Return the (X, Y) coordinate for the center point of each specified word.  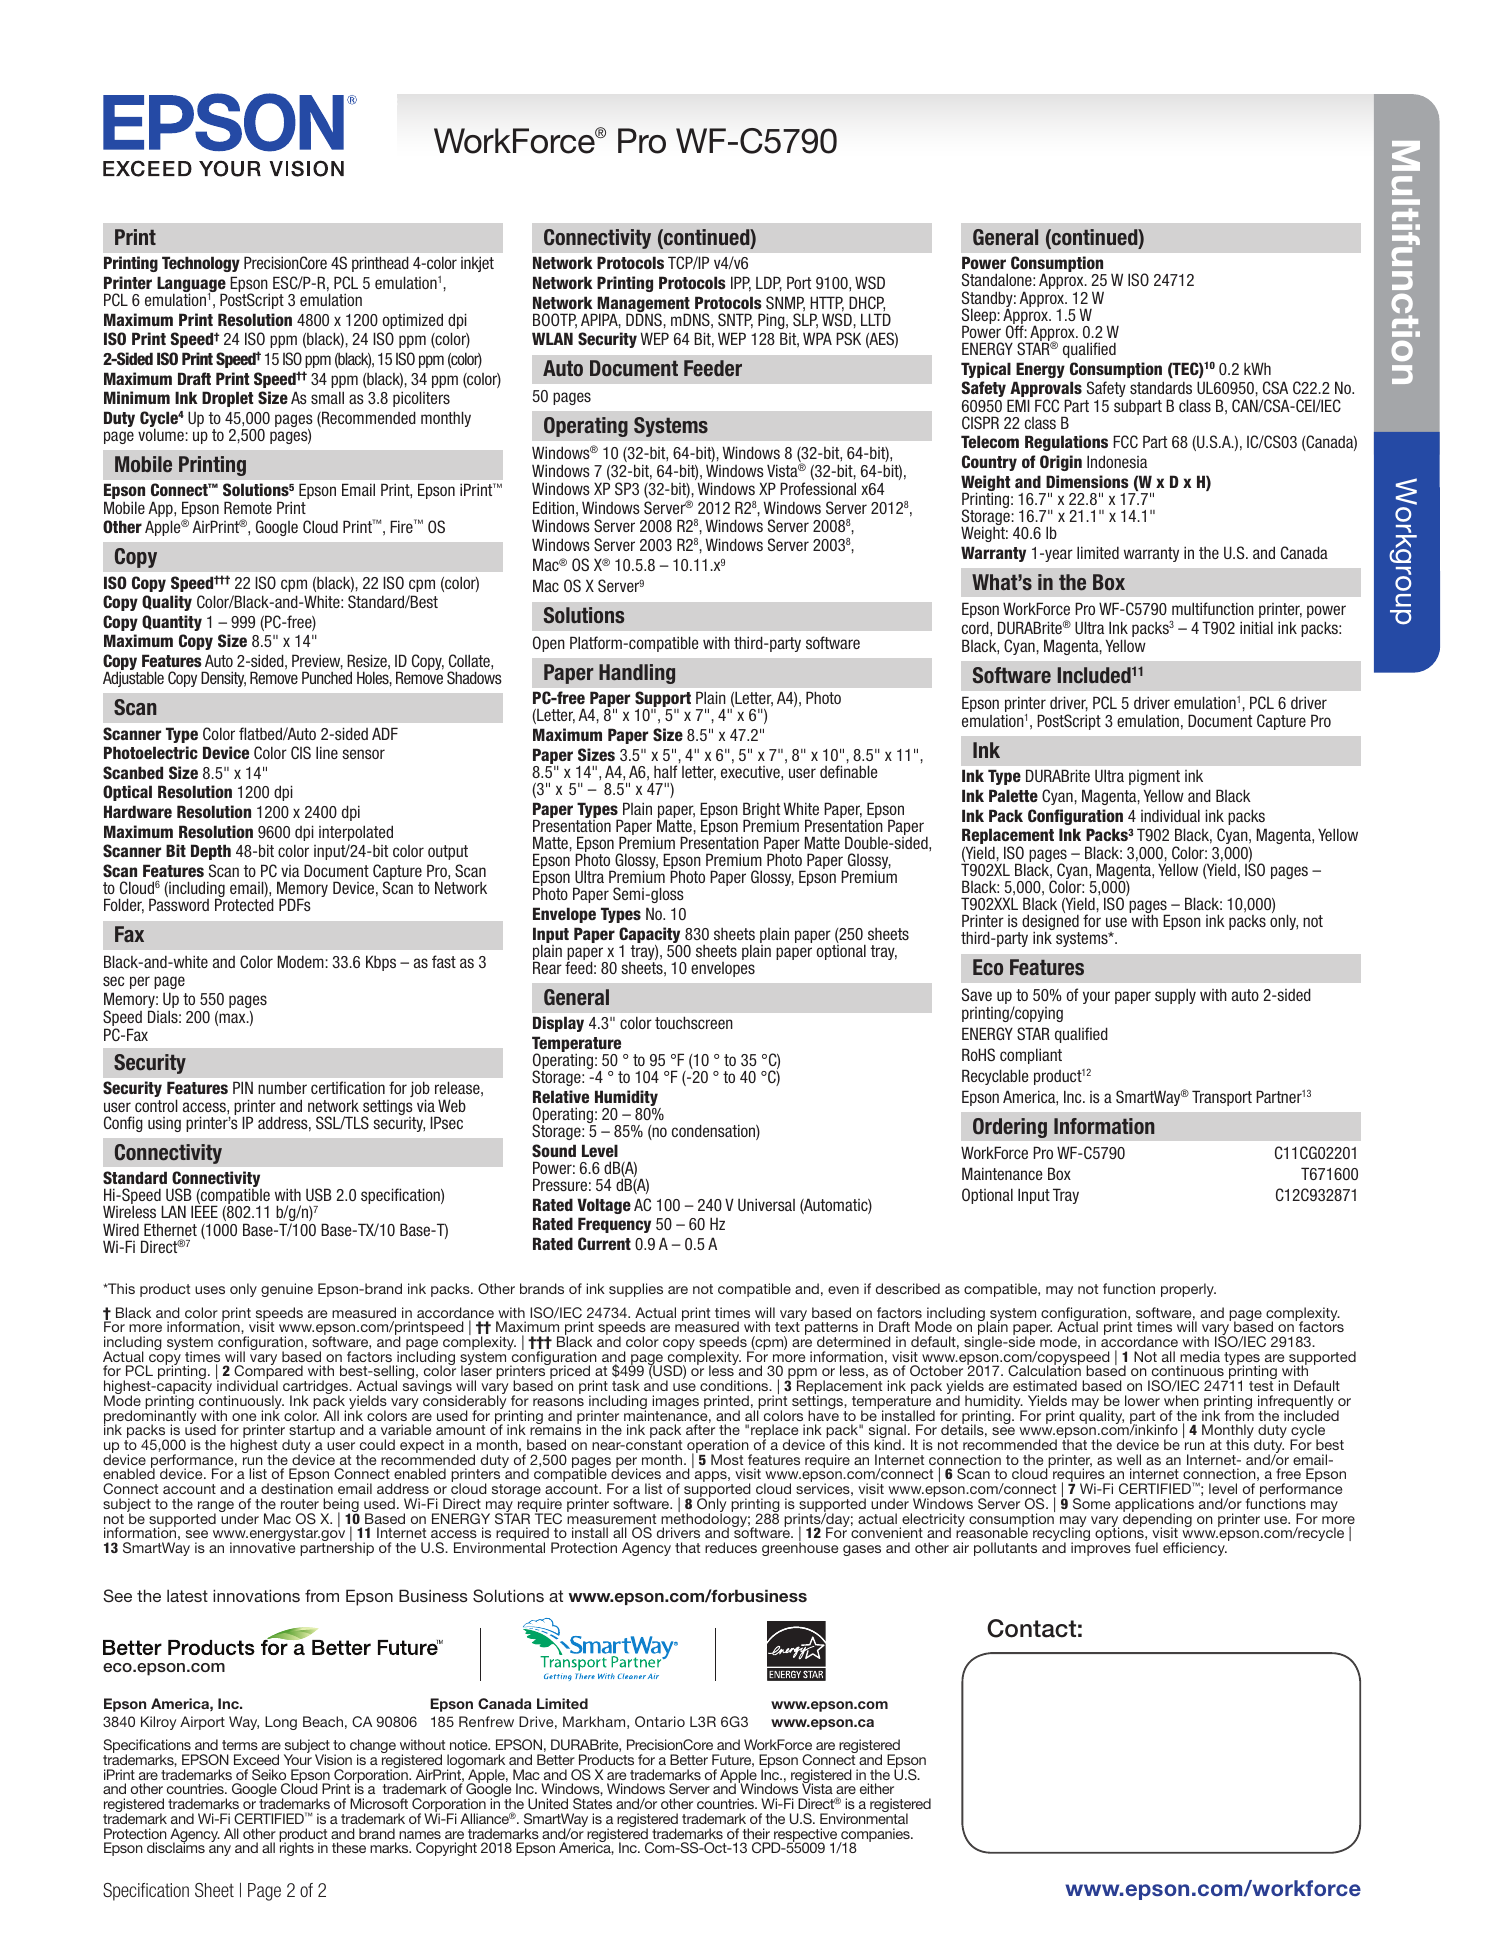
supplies (636, 1290)
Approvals (1045, 390)
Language (192, 285)
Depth (211, 852)
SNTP (735, 321)
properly (1188, 1290)
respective (804, 1836)
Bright (761, 811)
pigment (1154, 777)
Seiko (269, 1774)
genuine (287, 1290)
